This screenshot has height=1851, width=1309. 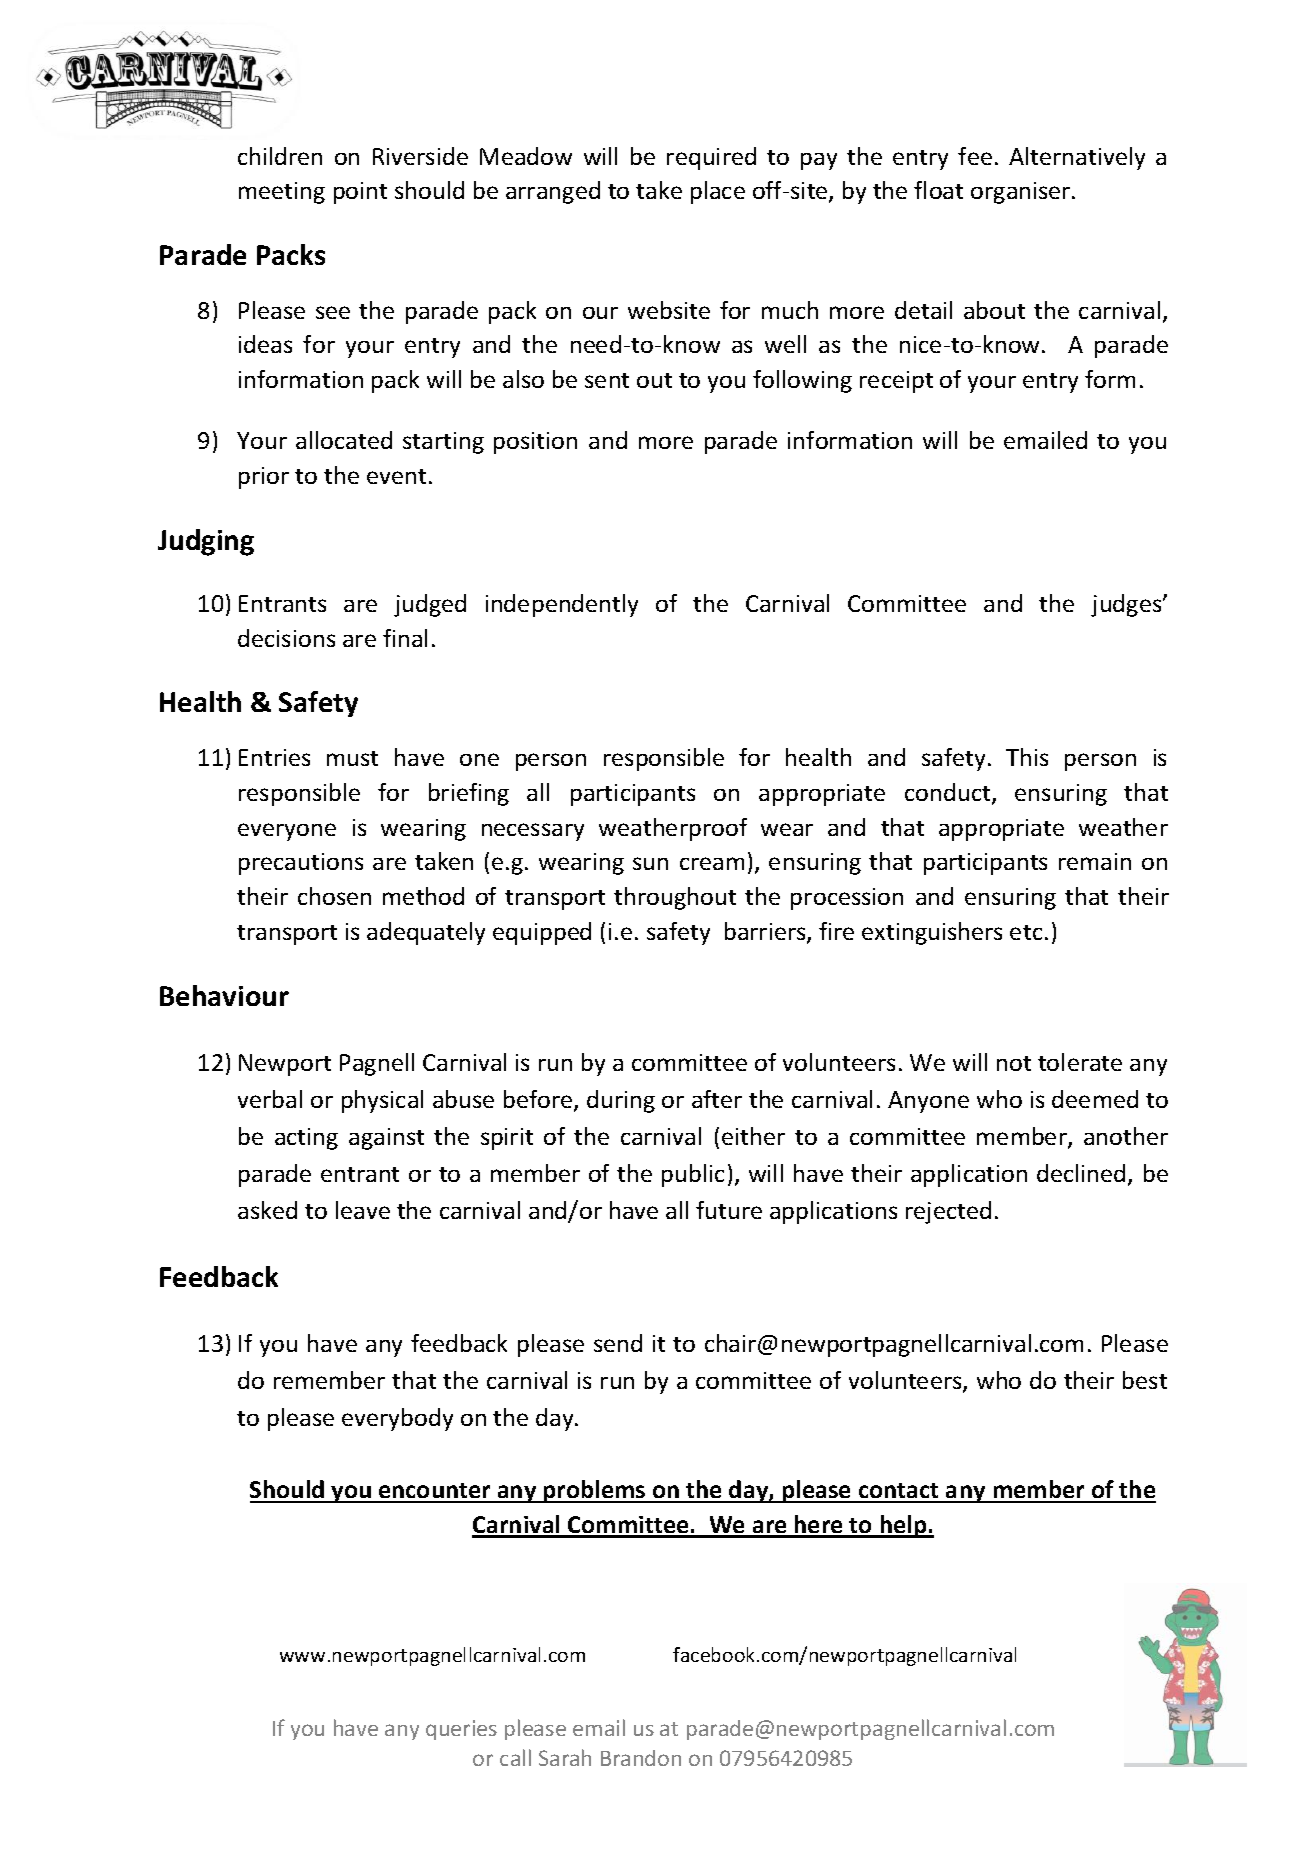 I want to click on place, so click(x=718, y=192).
